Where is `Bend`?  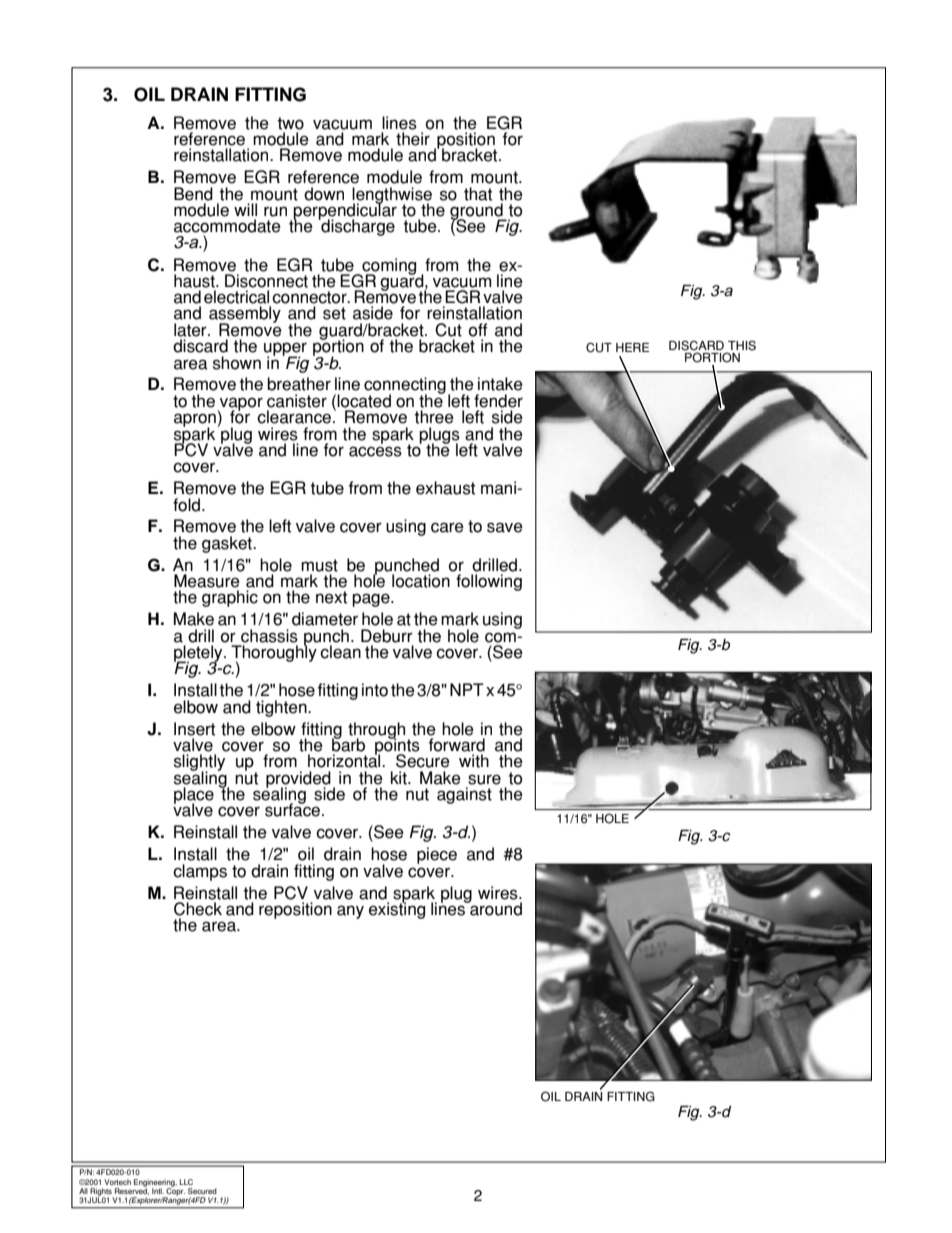 Bend is located at coordinates (193, 194).
